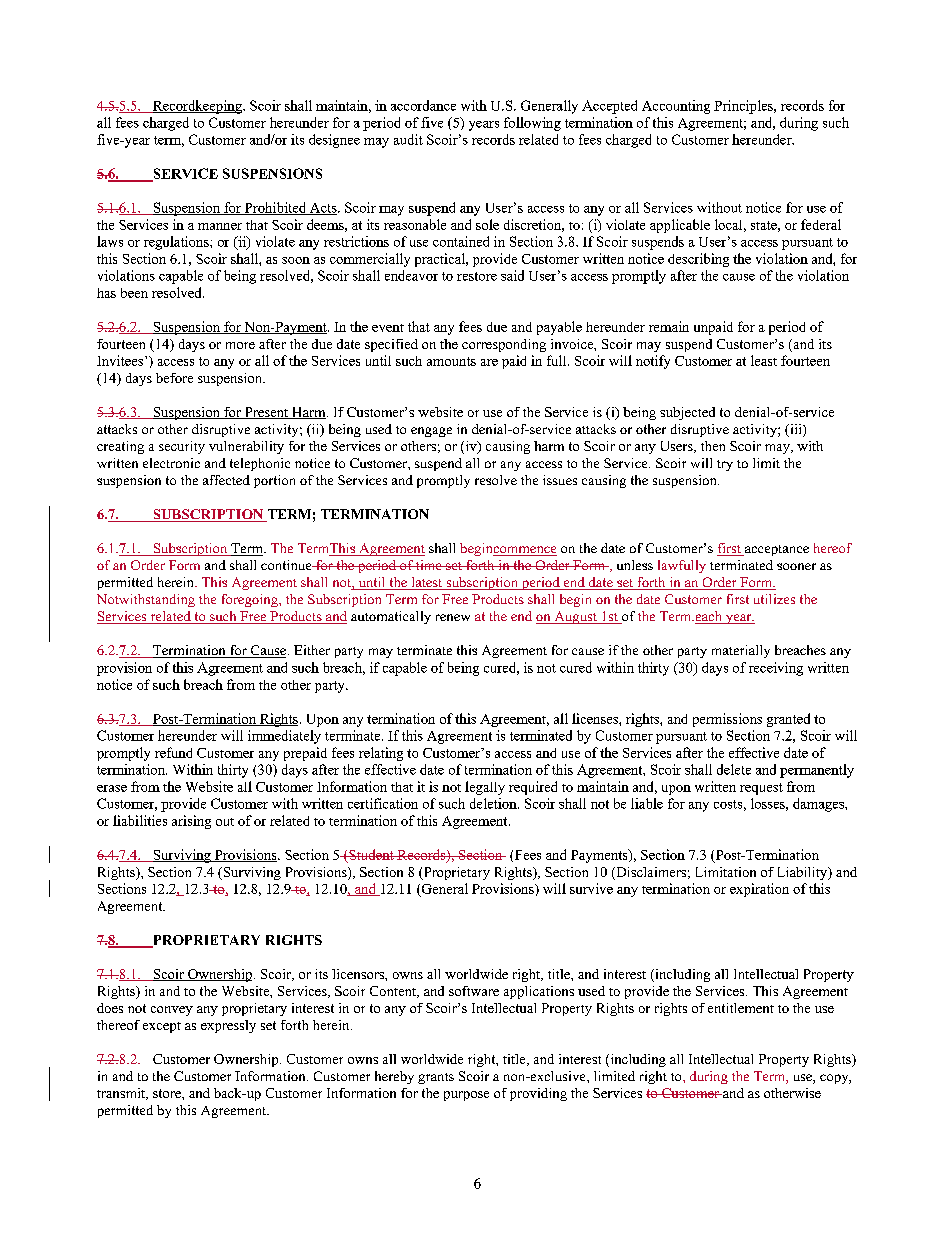  I want to click on expiration, so click(759, 890).
